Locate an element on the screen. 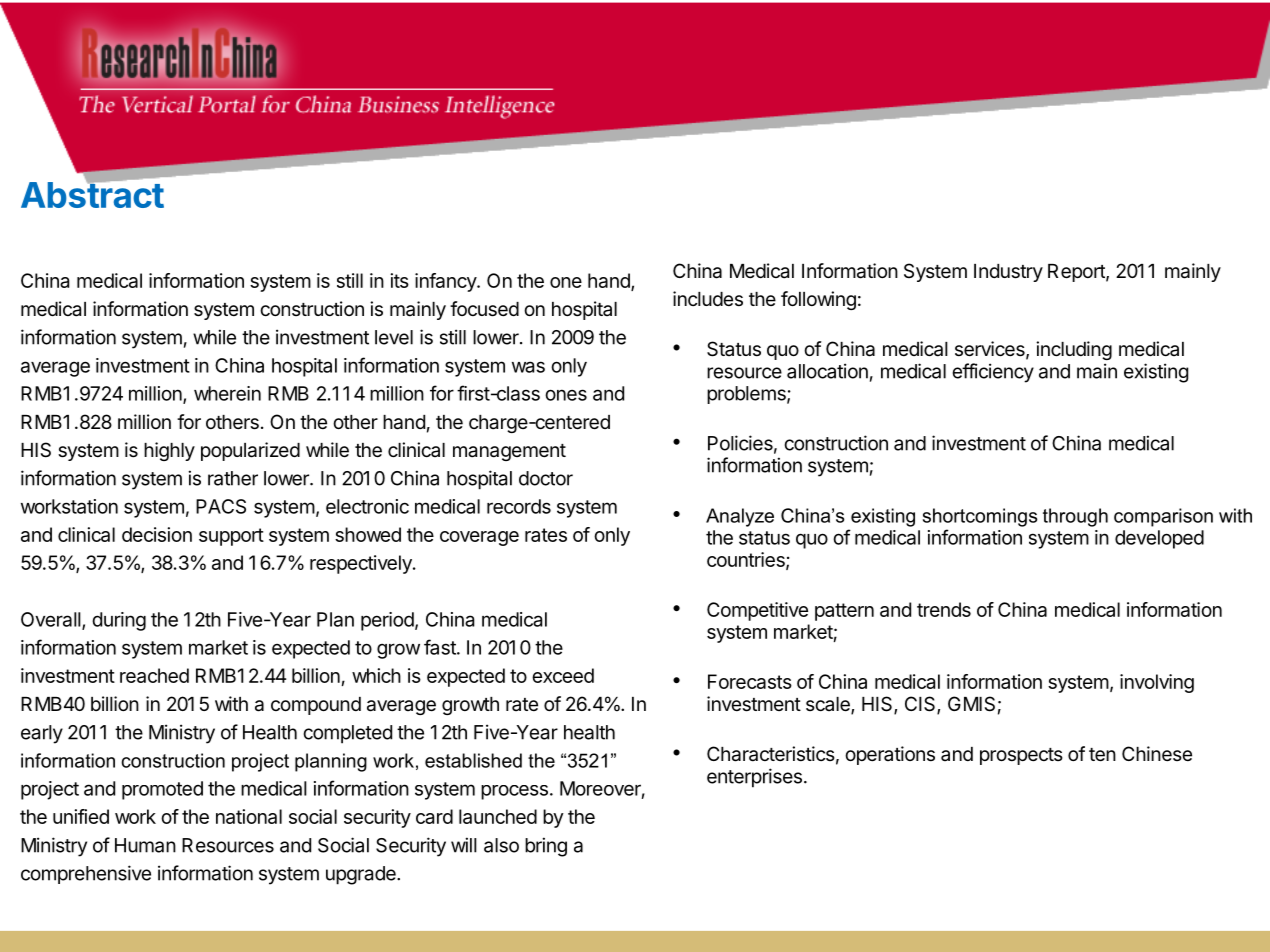  Industry is located at coordinates (1008, 273).
